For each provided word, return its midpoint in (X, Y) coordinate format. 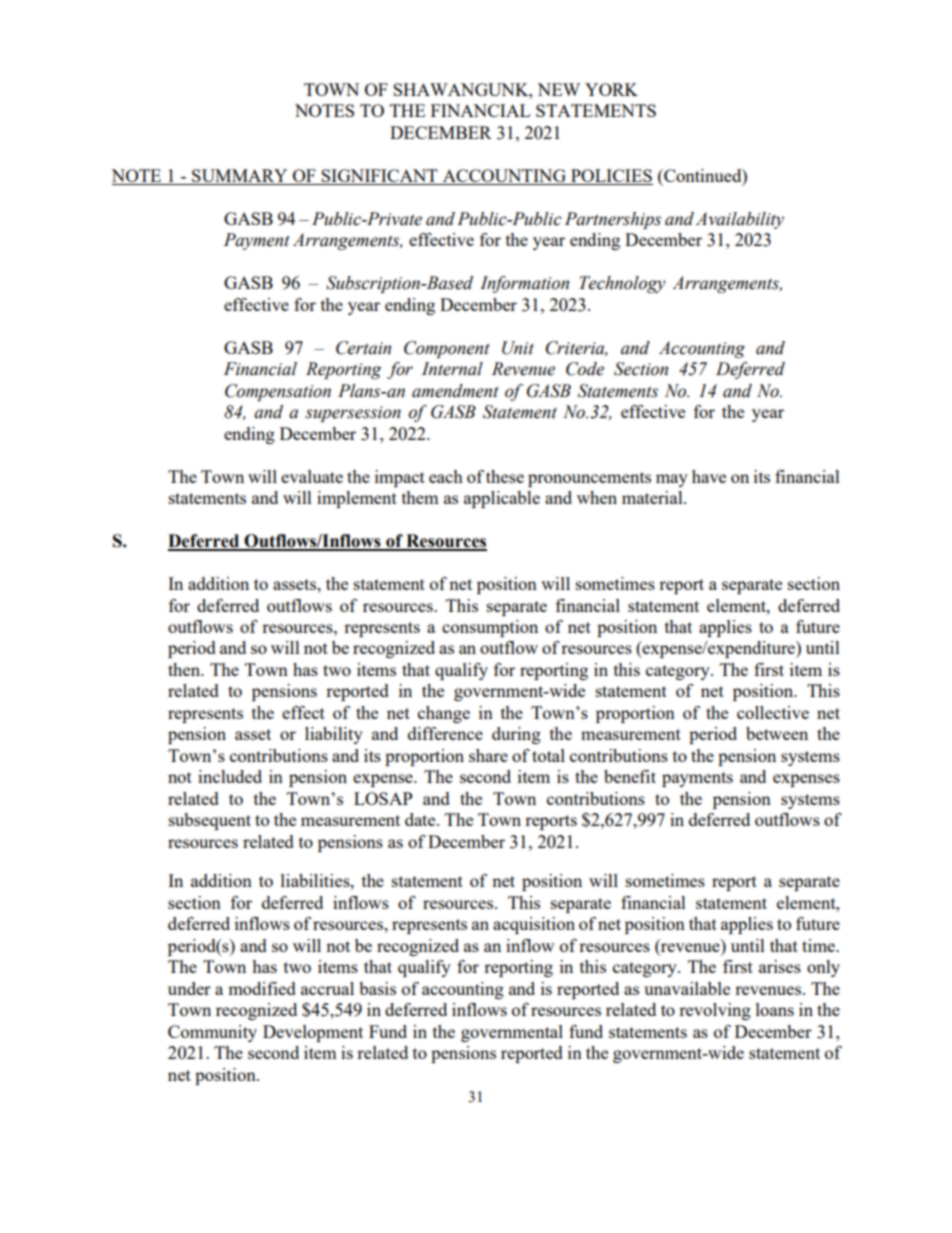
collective (773, 712)
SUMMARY (240, 177)
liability (334, 735)
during (516, 735)
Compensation (278, 392)
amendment (455, 391)
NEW (558, 89)
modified (262, 988)
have (709, 476)
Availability (740, 220)
